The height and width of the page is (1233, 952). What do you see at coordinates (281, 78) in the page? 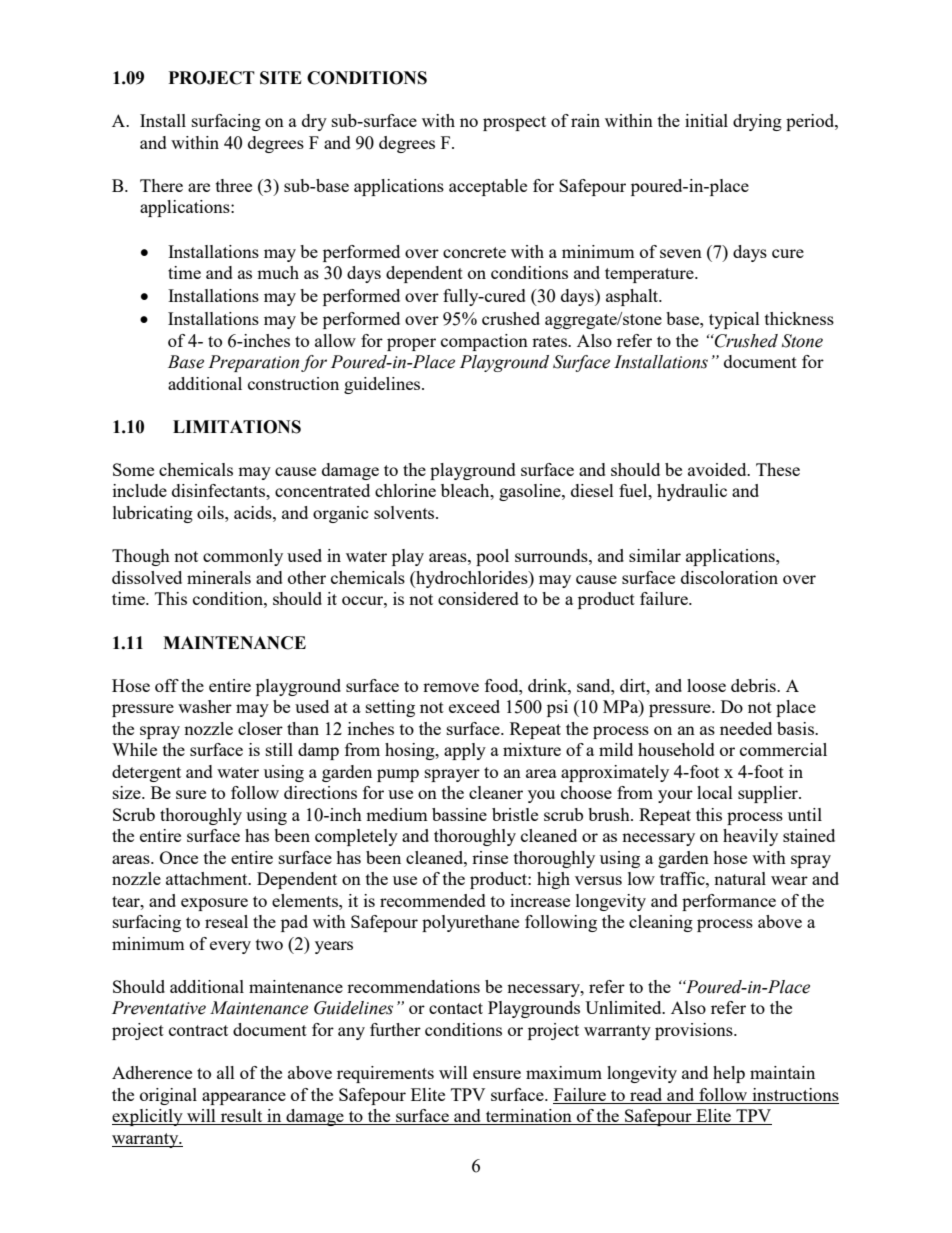
I see `SITE` at bounding box center [281, 78].
